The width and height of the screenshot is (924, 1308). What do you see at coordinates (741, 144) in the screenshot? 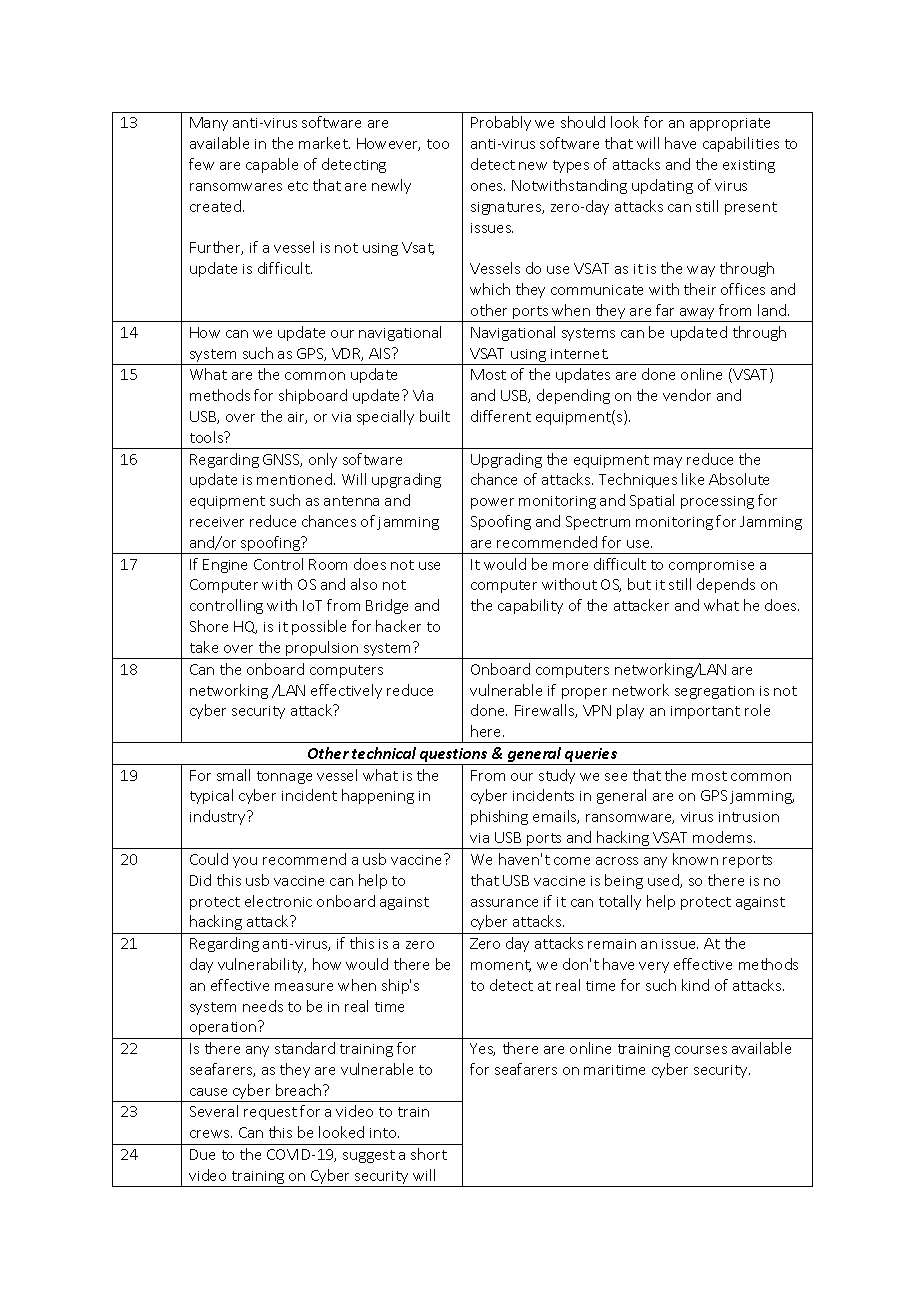
I see `capabilities` at bounding box center [741, 144].
